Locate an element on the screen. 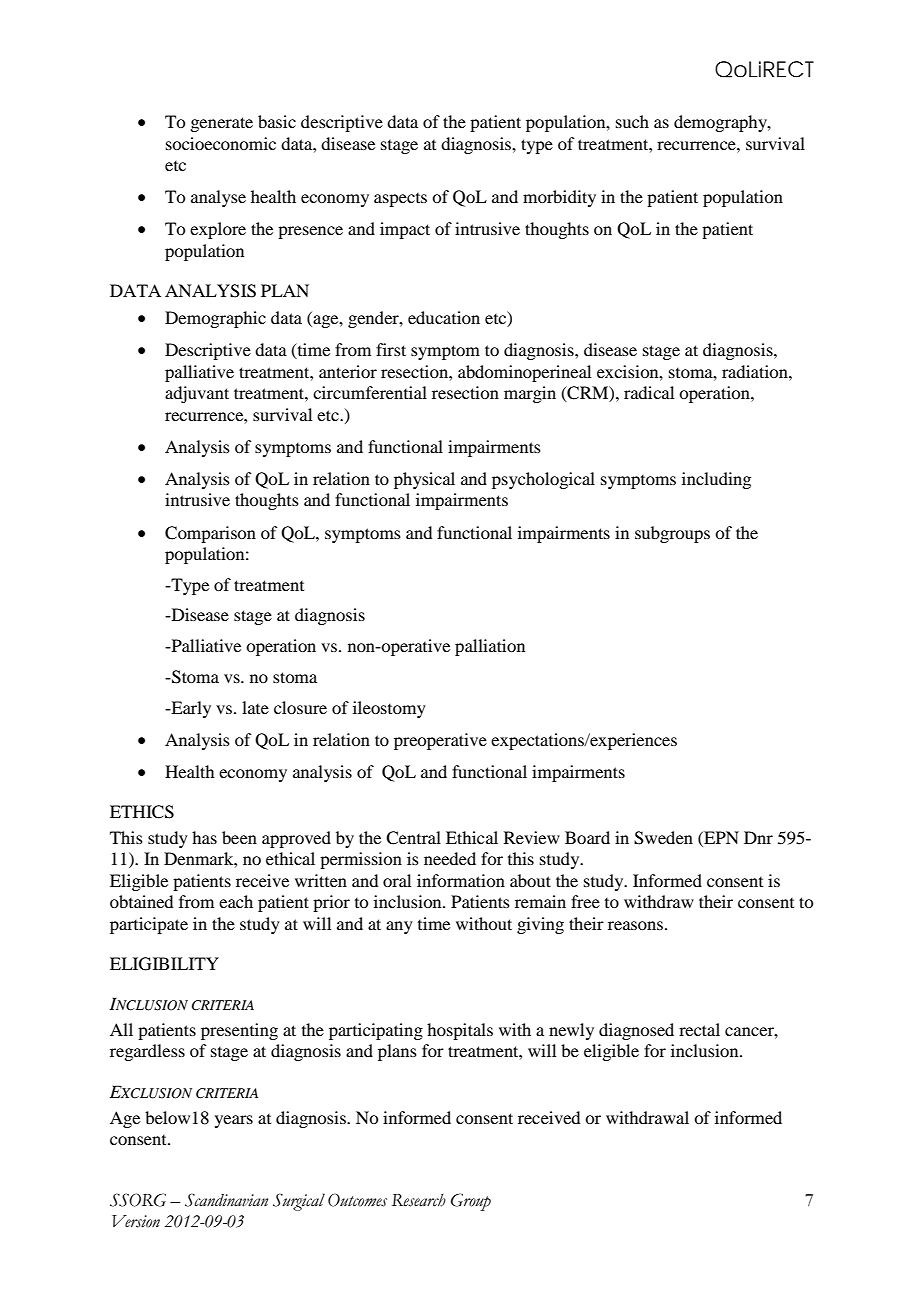  each is located at coordinates (236, 901).
